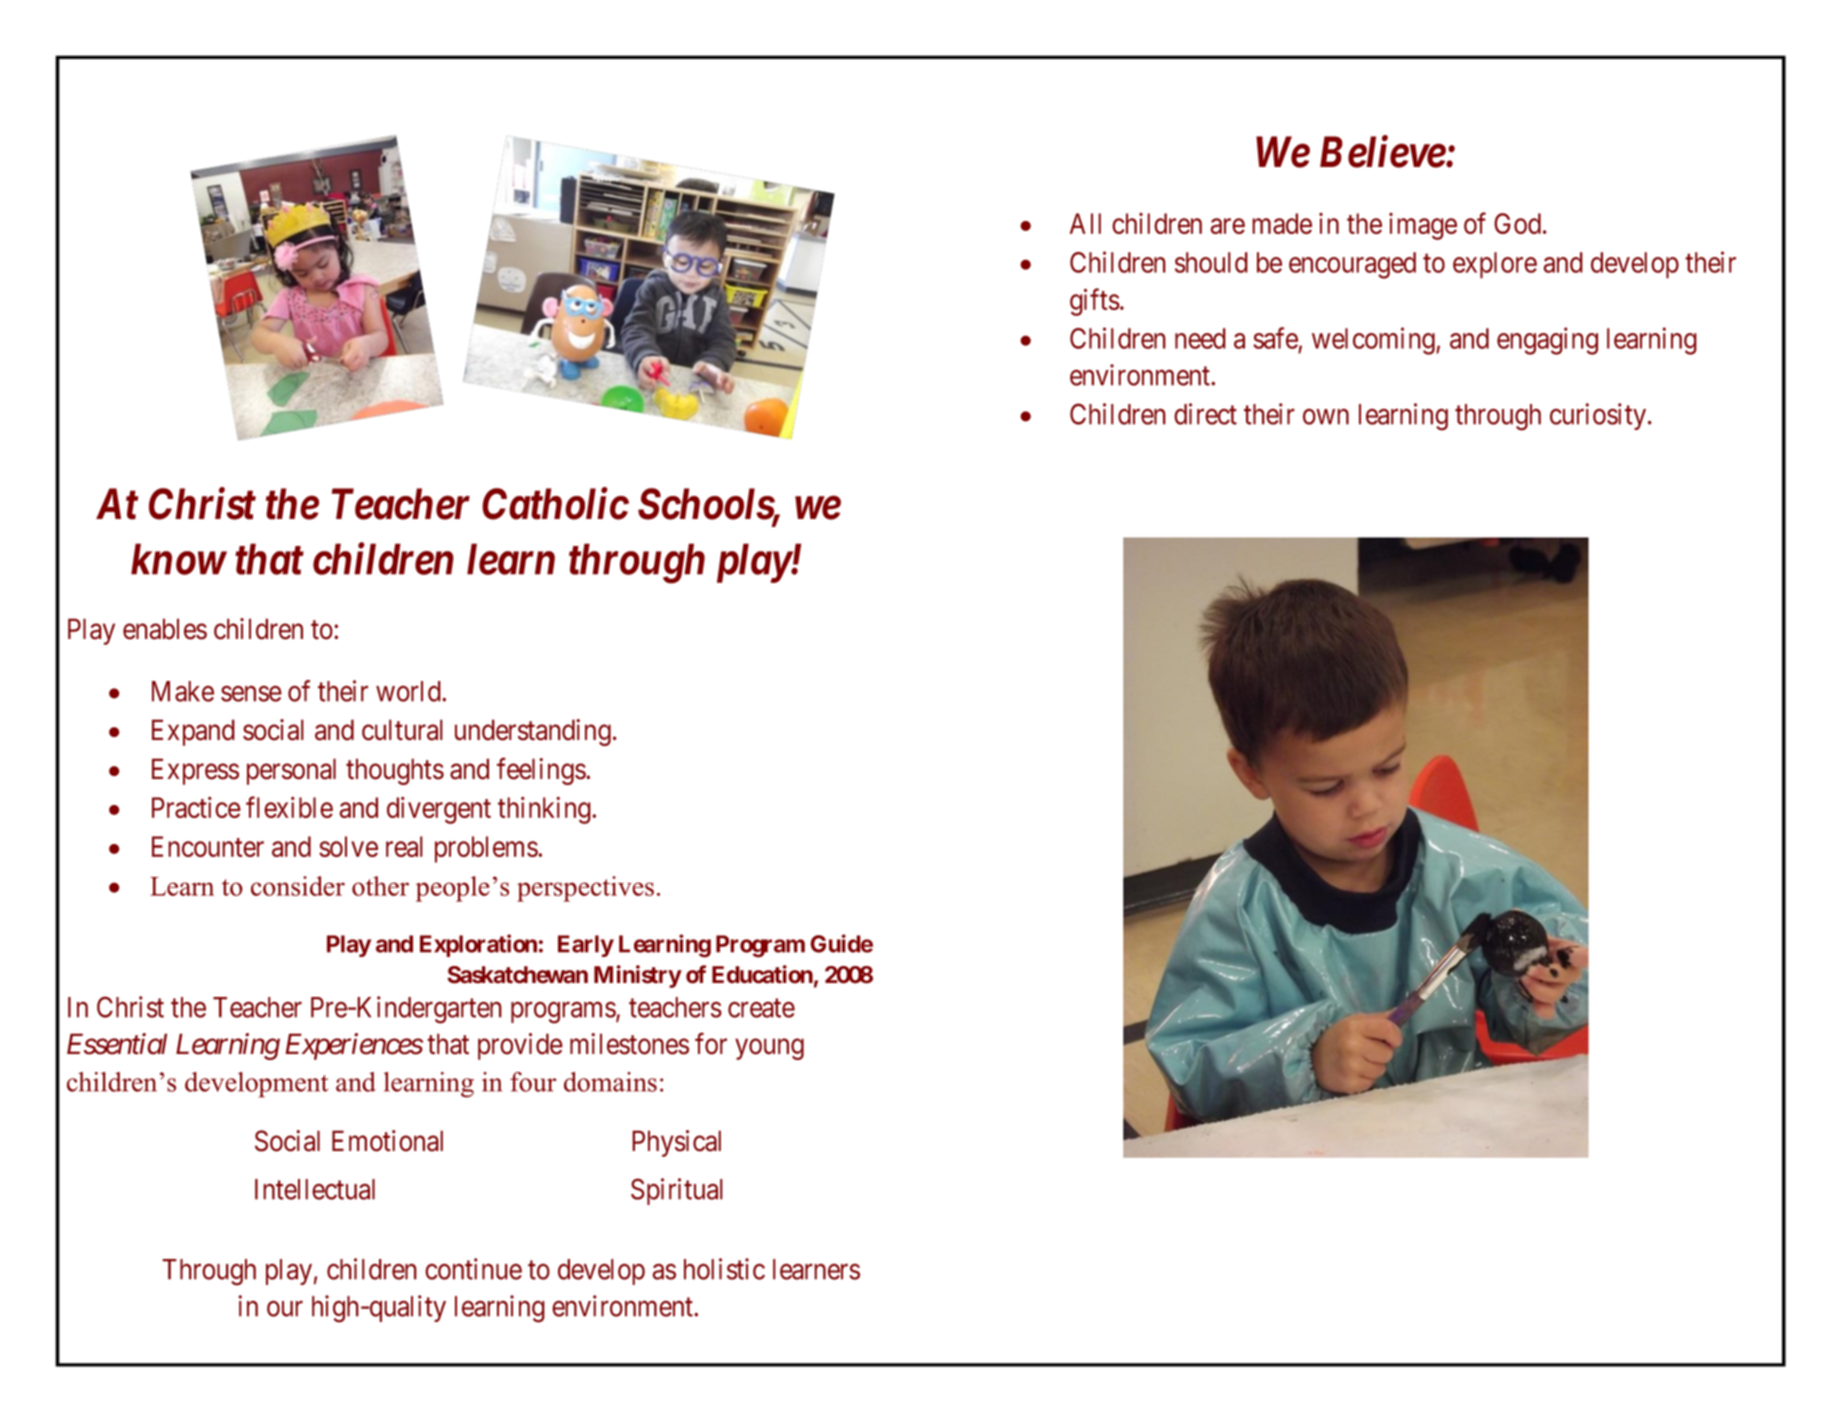  Describe the element at coordinates (1352, 265) in the document. I see `encouraged` at that location.
